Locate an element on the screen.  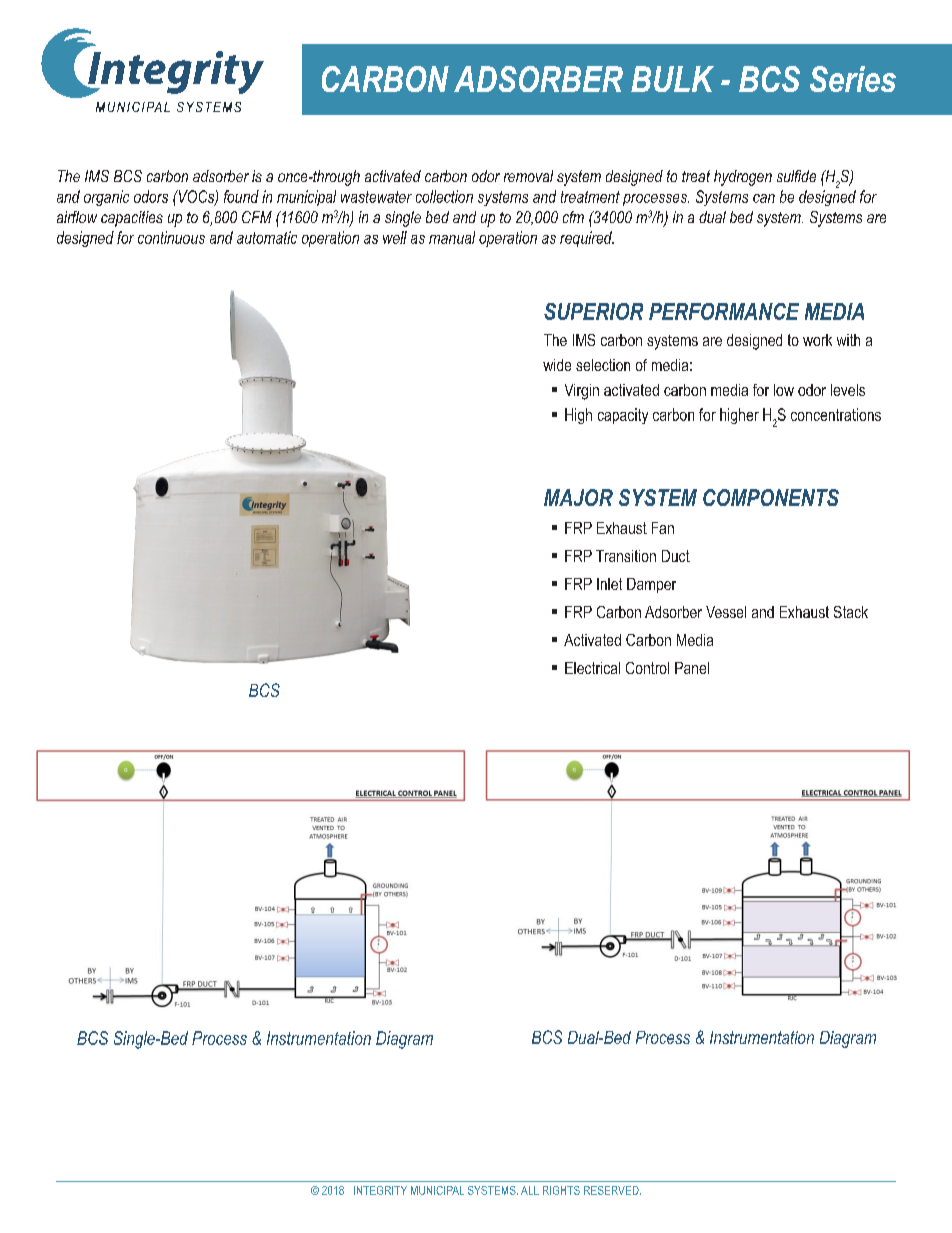
work is located at coordinates (817, 340).
